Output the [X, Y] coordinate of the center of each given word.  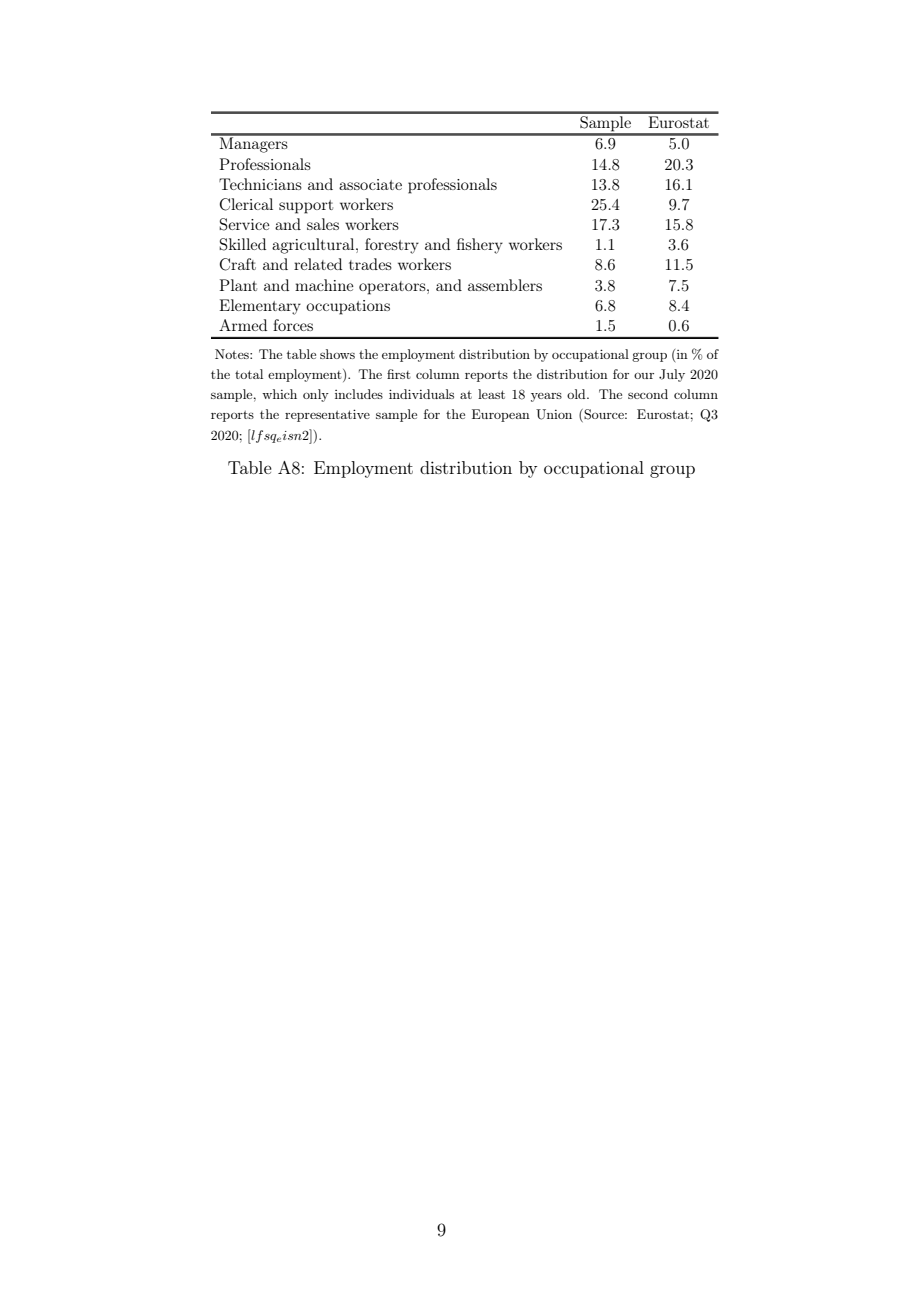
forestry [392, 246]
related [318, 264]
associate [370, 184]
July [672, 375]
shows [337, 354]
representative [327, 415]
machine [324, 285]
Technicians [260, 184]
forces [293, 325]
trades [370, 264]
